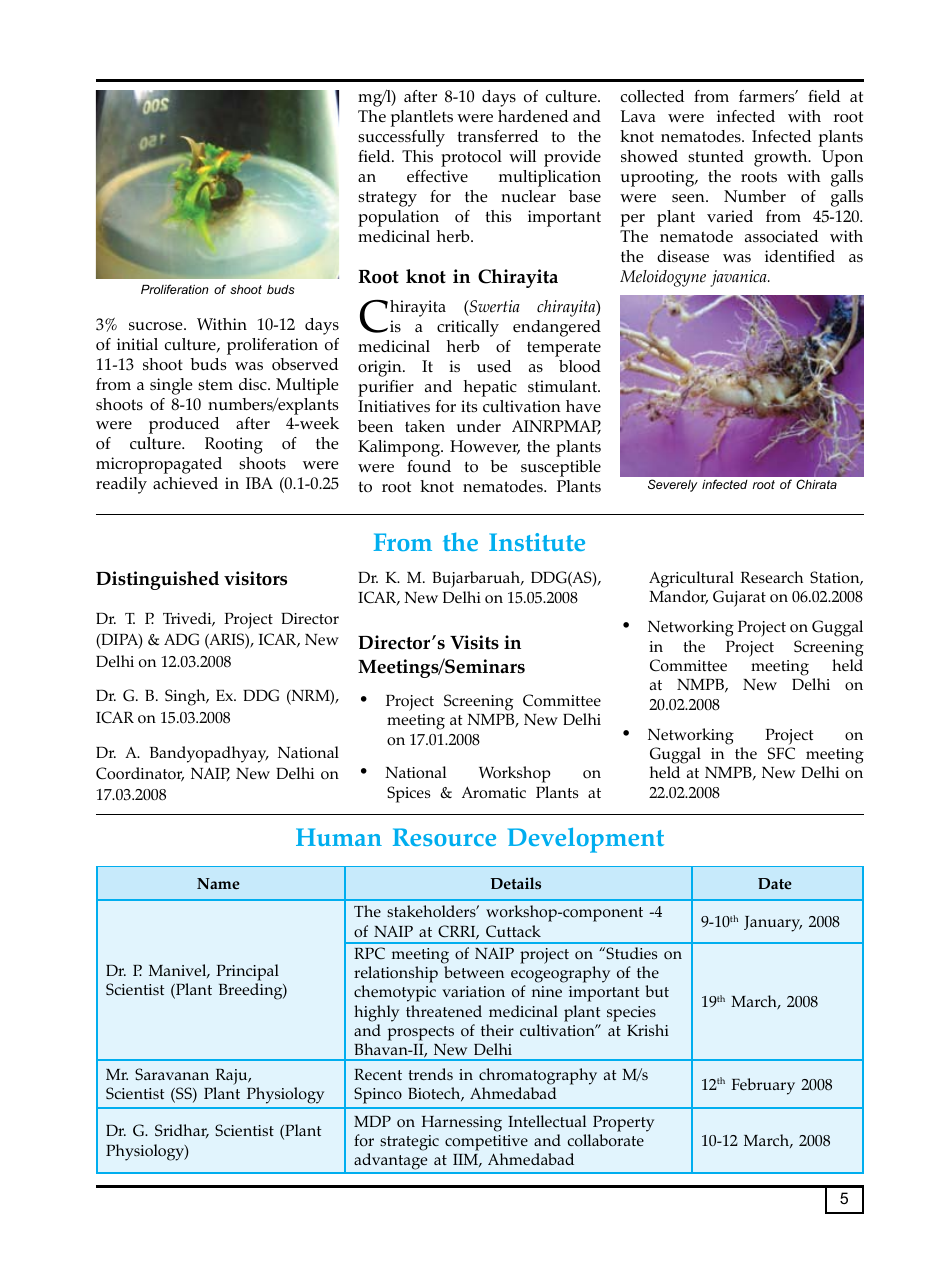 The height and width of the document is (1270, 952). Describe the element at coordinates (474, 642) in the document. I see `Visits` at that location.
